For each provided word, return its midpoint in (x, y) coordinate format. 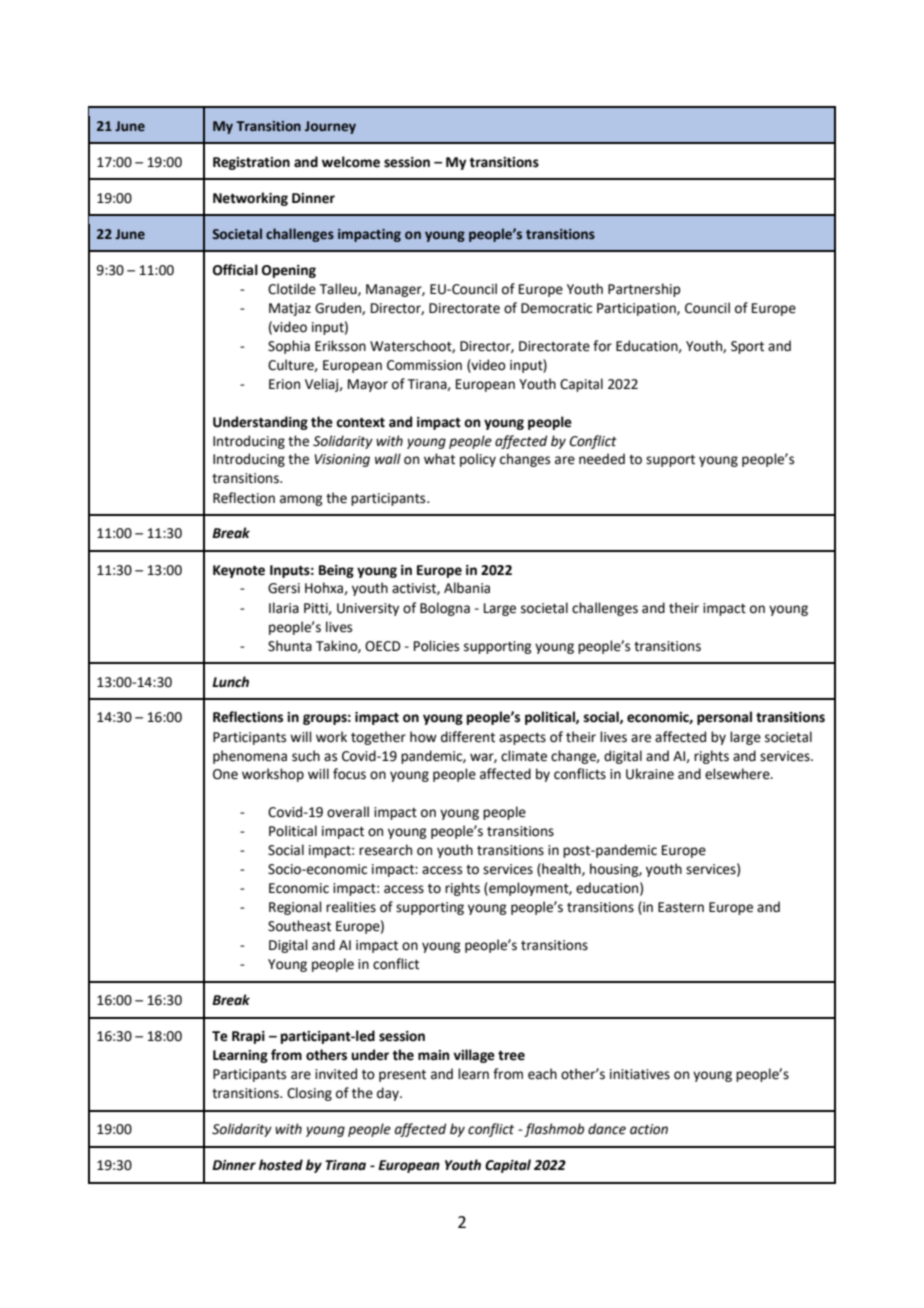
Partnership (644, 290)
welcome (351, 162)
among (301, 500)
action (649, 1129)
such (306, 756)
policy (478, 460)
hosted (281, 1165)
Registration (251, 163)
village (474, 1056)
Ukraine (650, 774)
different (468, 737)
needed (602, 459)
